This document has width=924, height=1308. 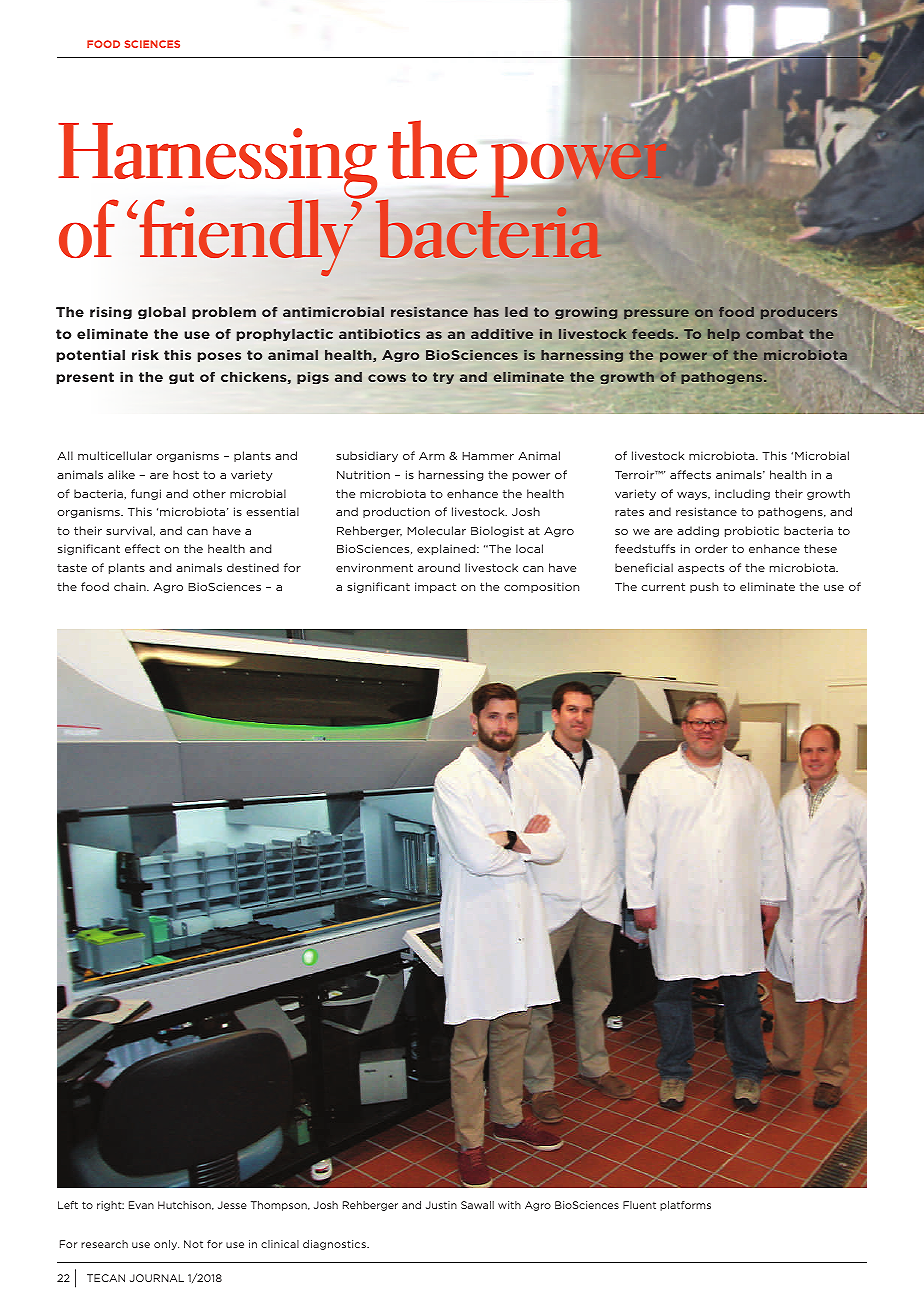 I want to click on Fluent, so click(x=639, y=1205).
